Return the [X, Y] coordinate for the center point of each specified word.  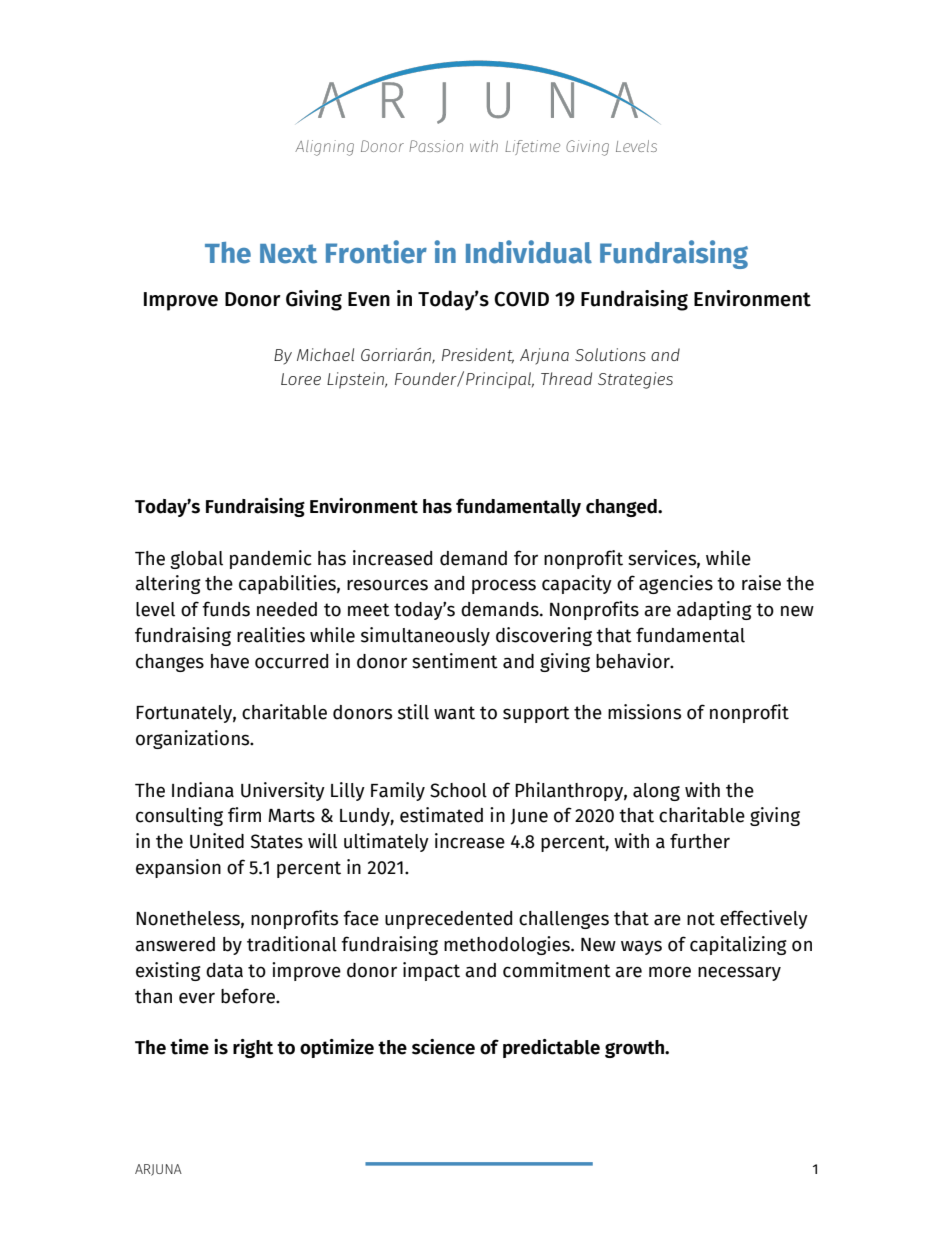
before [249, 996]
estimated [441, 815]
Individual [529, 252]
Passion [436, 146]
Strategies [635, 380]
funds [226, 609]
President [478, 355]
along [656, 792]
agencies [676, 584]
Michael [325, 354]
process [504, 586]
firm [244, 814]
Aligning [324, 148]
